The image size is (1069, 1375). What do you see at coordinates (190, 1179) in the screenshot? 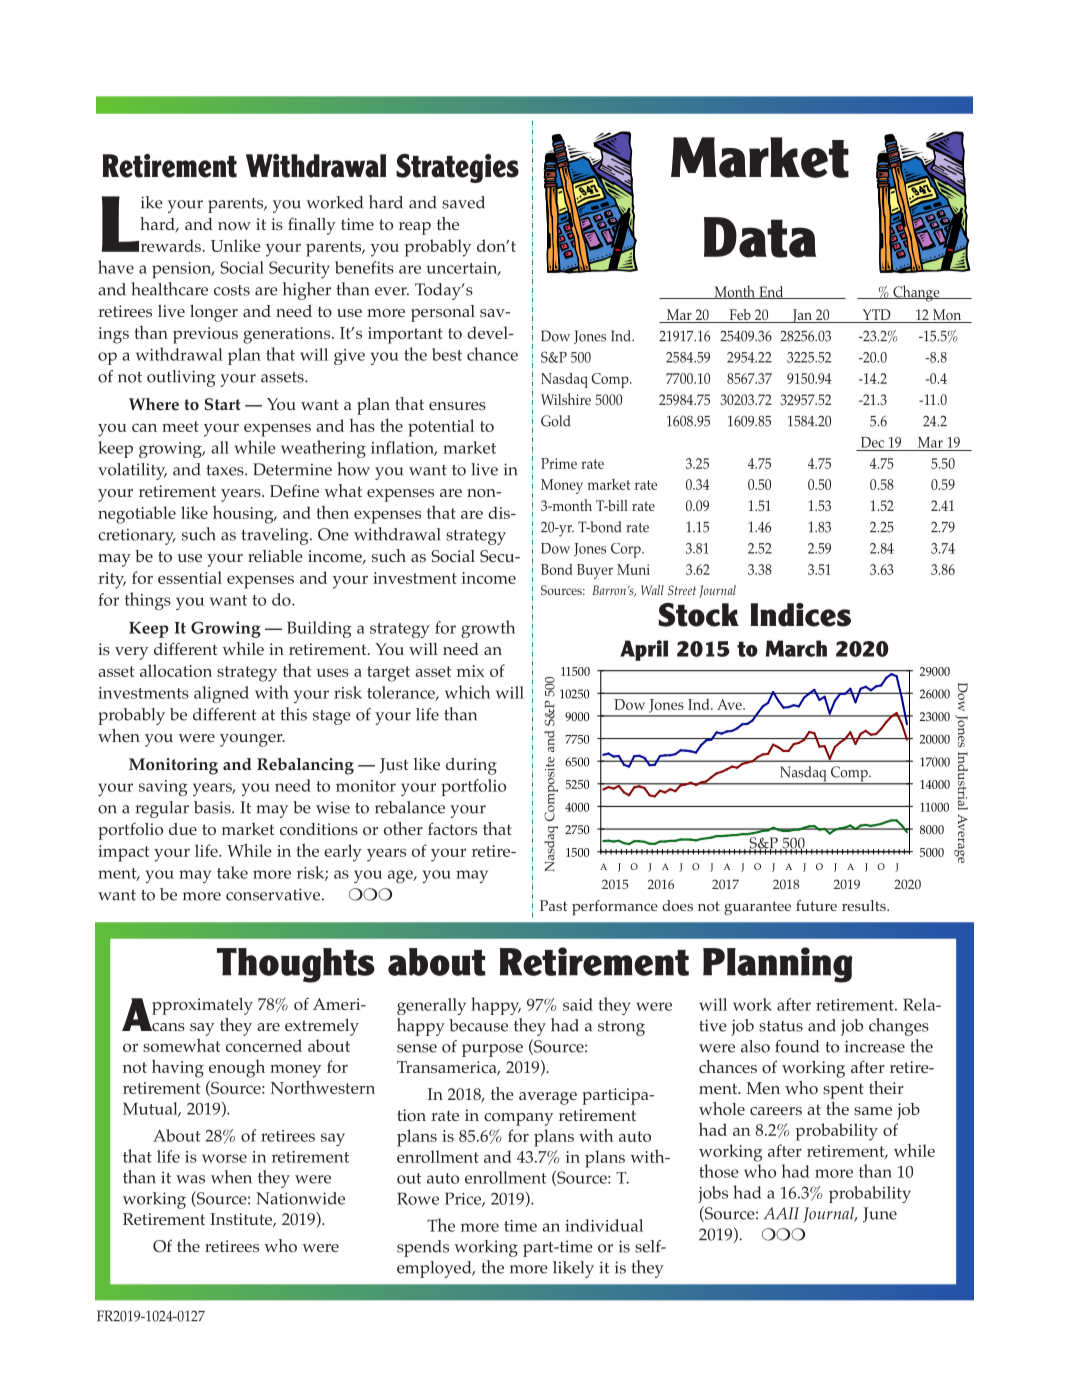
I see `was` at bounding box center [190, 1179].
